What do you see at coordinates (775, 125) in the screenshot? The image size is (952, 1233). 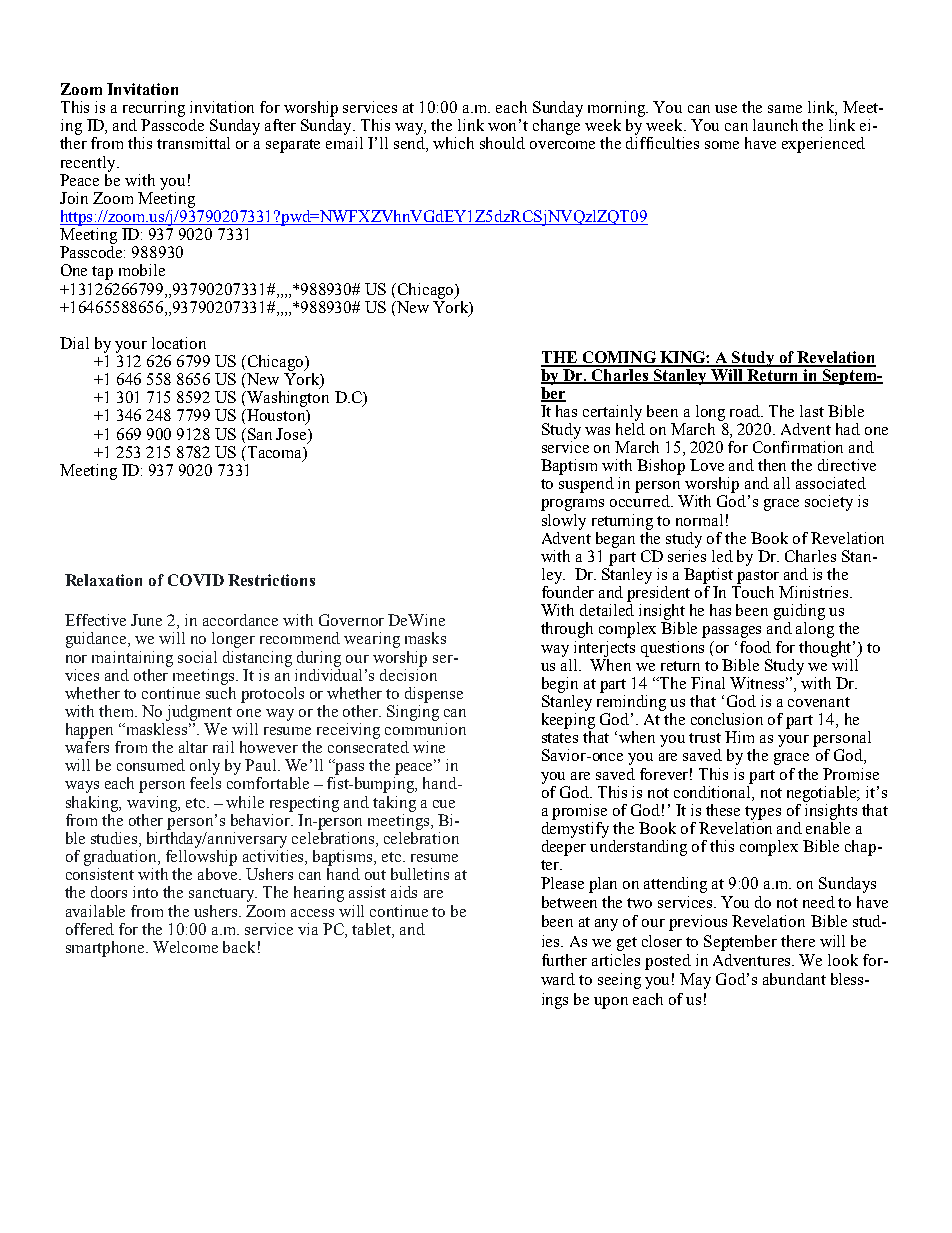 I see `launch` at bounding box center [775, 125].
